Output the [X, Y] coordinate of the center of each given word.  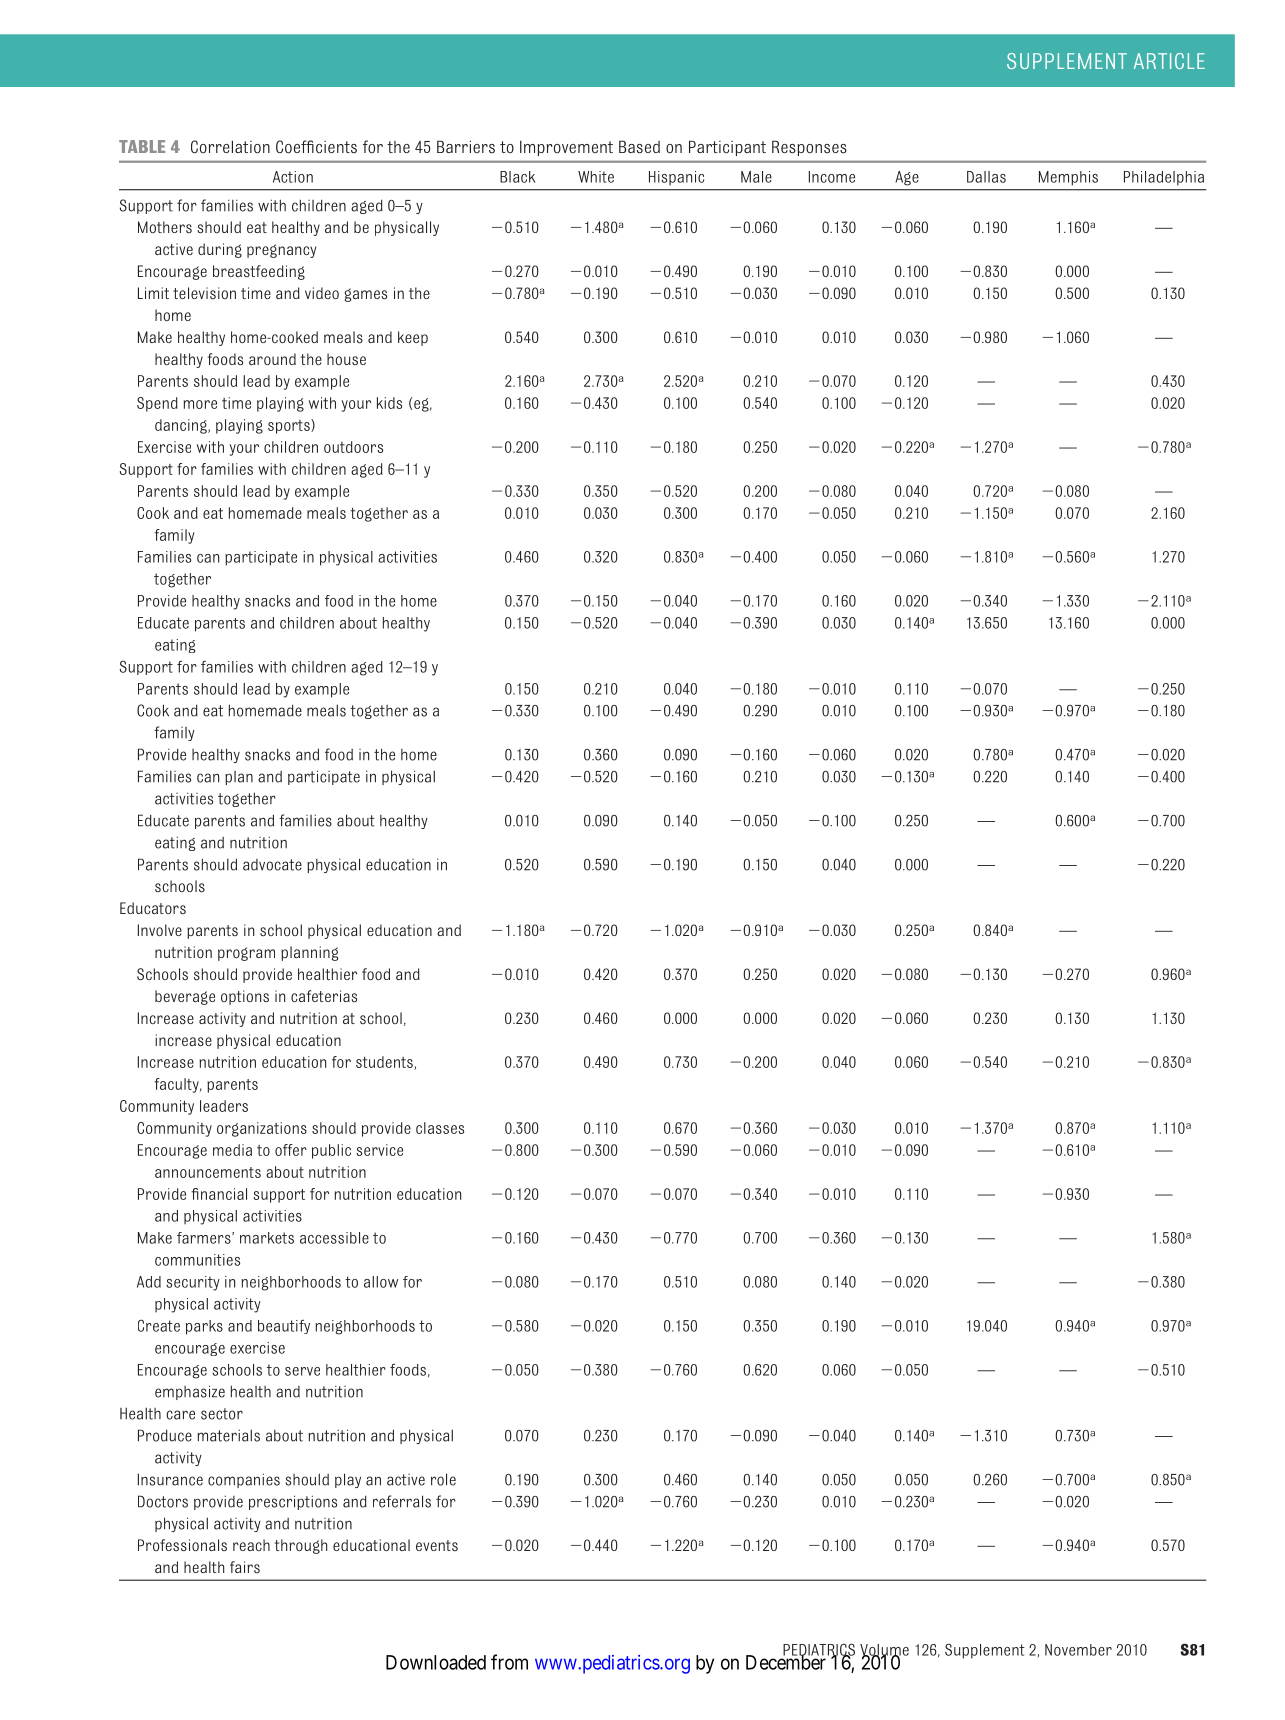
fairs [245, 1567]
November [1078, 1650]
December [786, 1662]
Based [639, 147]
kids [389, 403]
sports [290, 426]
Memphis [1068, 178]
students [385, 1063]
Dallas [986, 177]
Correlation [230, 147]
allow [381, 1282]
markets [267, 1238]
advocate [272, 865]
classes [440, 1128]
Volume [884, 1651]
